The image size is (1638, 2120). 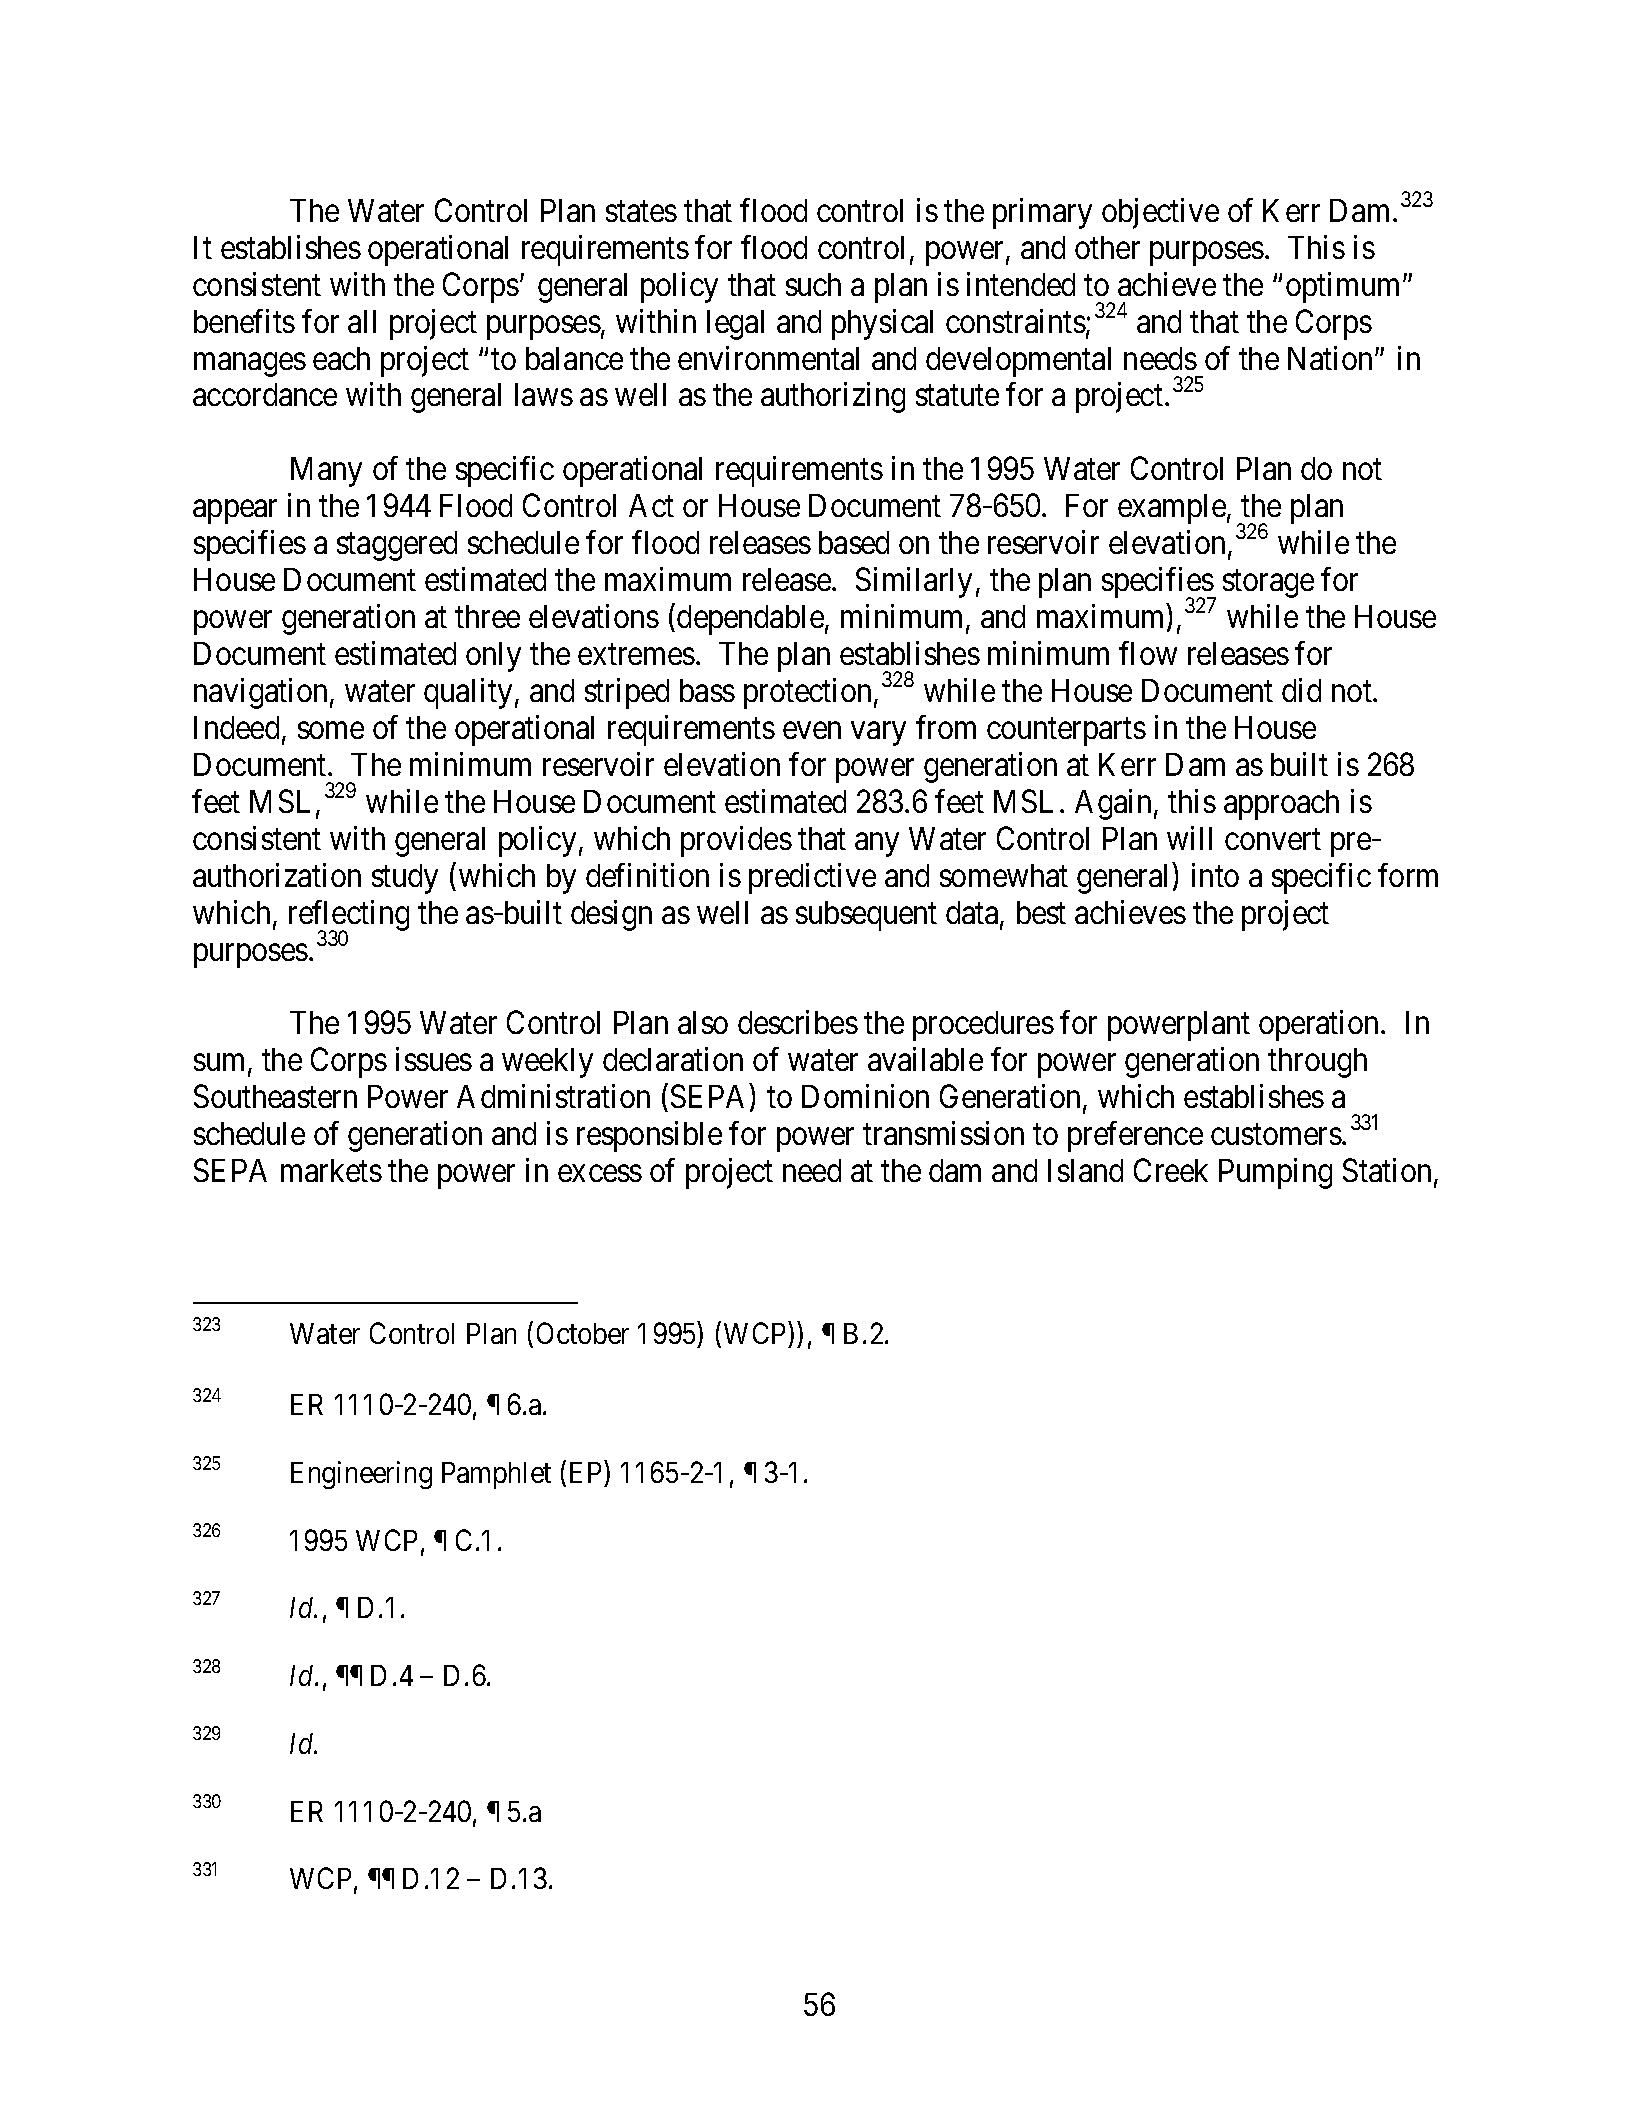 What do you see at coordinates (326, 472) in the screenshot?
I see `Many` at bounding box center [326, 472].
